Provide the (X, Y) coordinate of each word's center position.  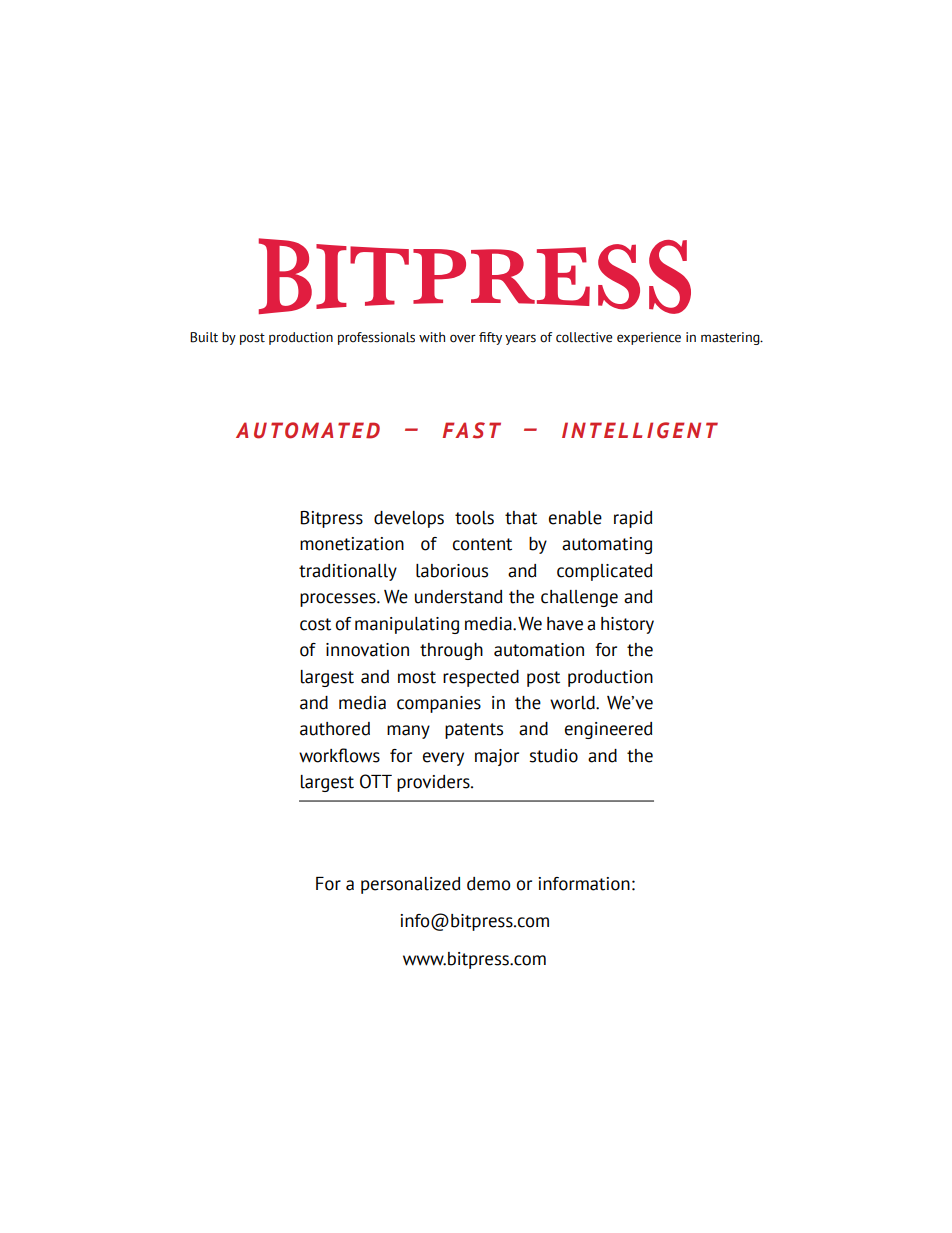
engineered (608, 730)
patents (474, 731)
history (627, 625)
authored (335, 729)
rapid (633, 519)
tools (474, 518)
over (463, 338)
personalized (410, 885)
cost (315, 624)
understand (458, 597)
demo (489, 884)
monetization (352, 544)
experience (649, 338)
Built (204, 337)
